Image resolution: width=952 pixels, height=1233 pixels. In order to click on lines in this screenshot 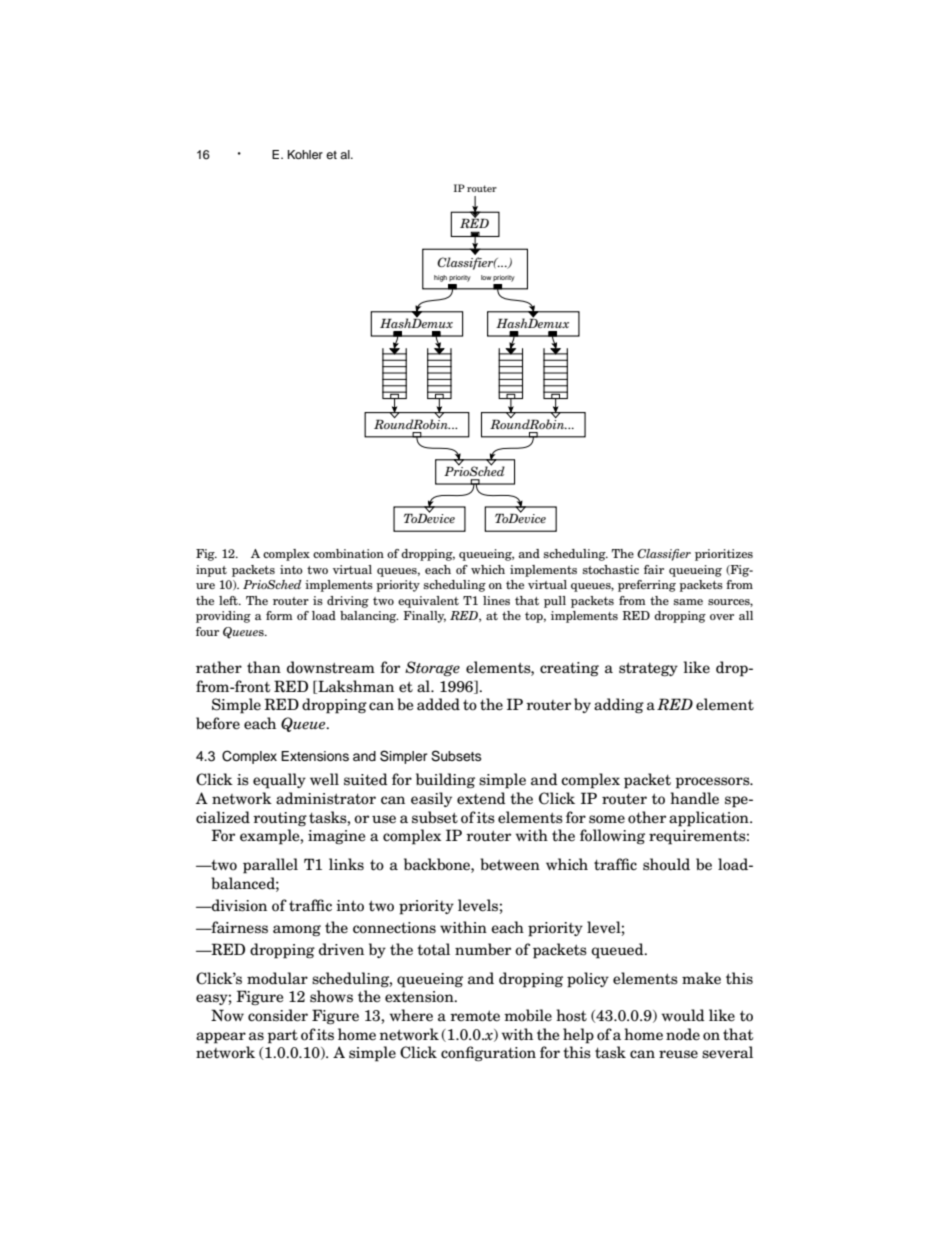, I will do `click(496, 600)`.
